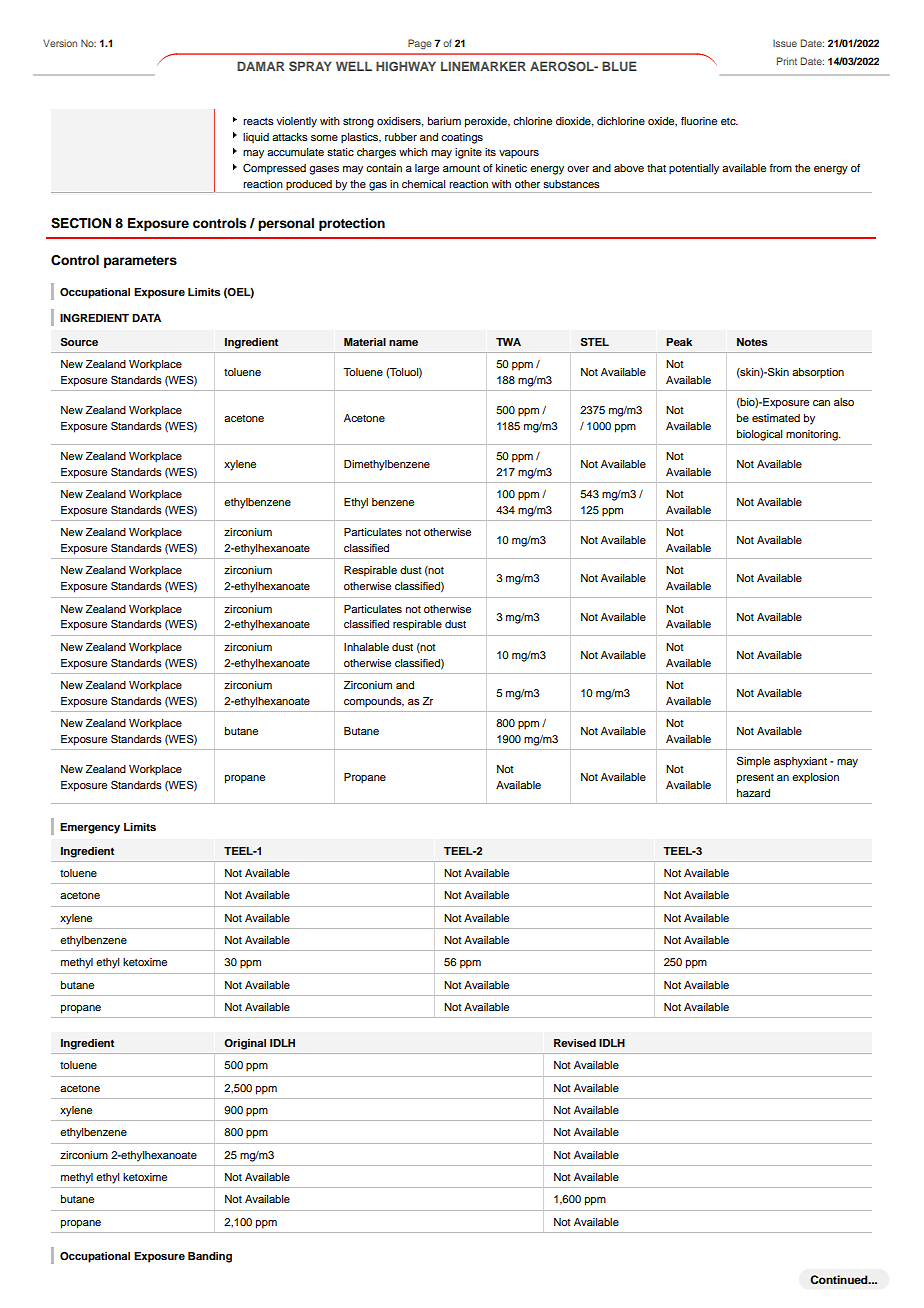 Image resolution: width=924 pixels, height=1308 pixels. What do you see at coordinates (210, 1257) in the page?
I see `Banding` at bounding box center [210, 1257].
